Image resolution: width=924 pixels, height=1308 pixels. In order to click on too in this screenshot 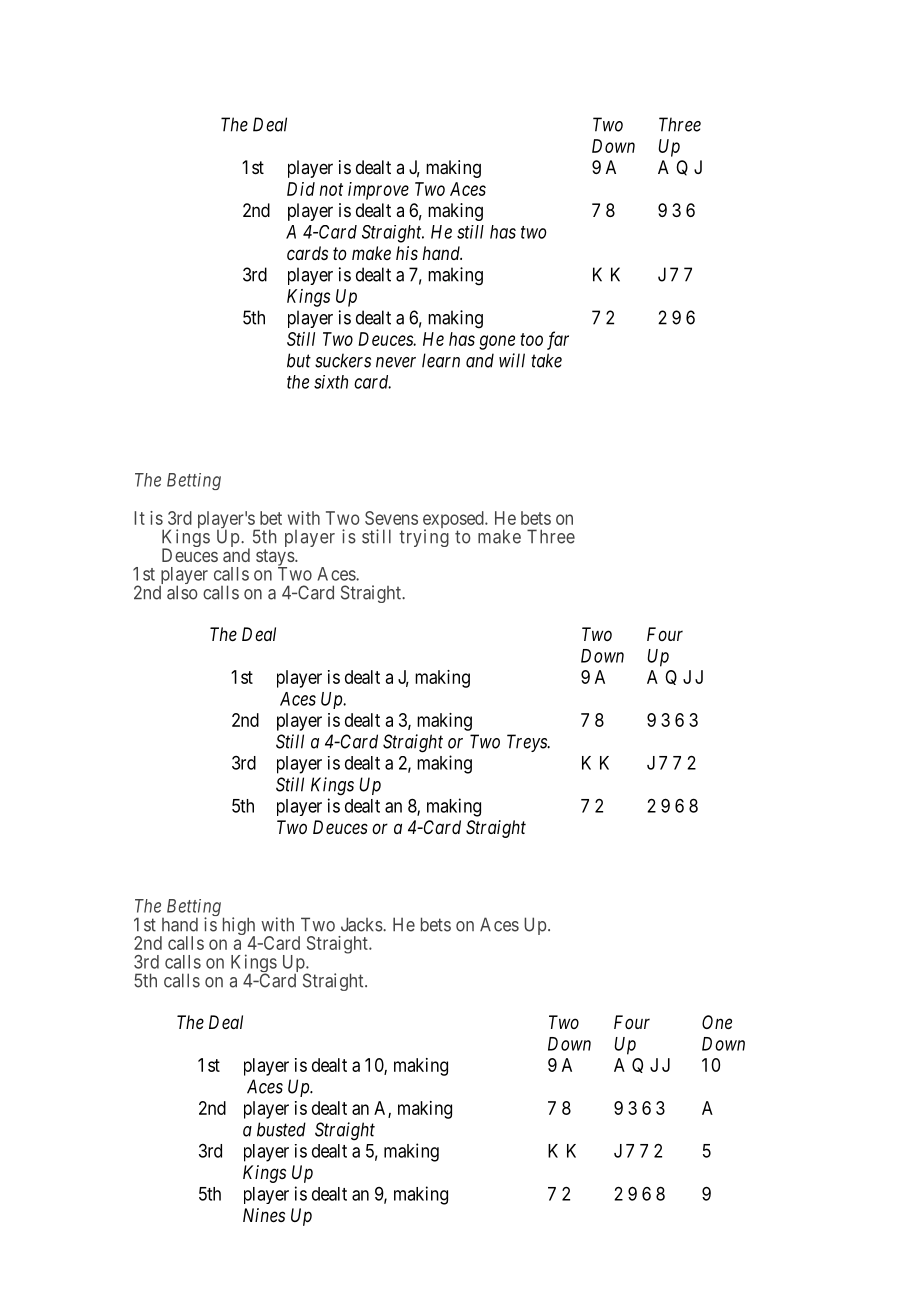, I will do `click(531, 339)`.
